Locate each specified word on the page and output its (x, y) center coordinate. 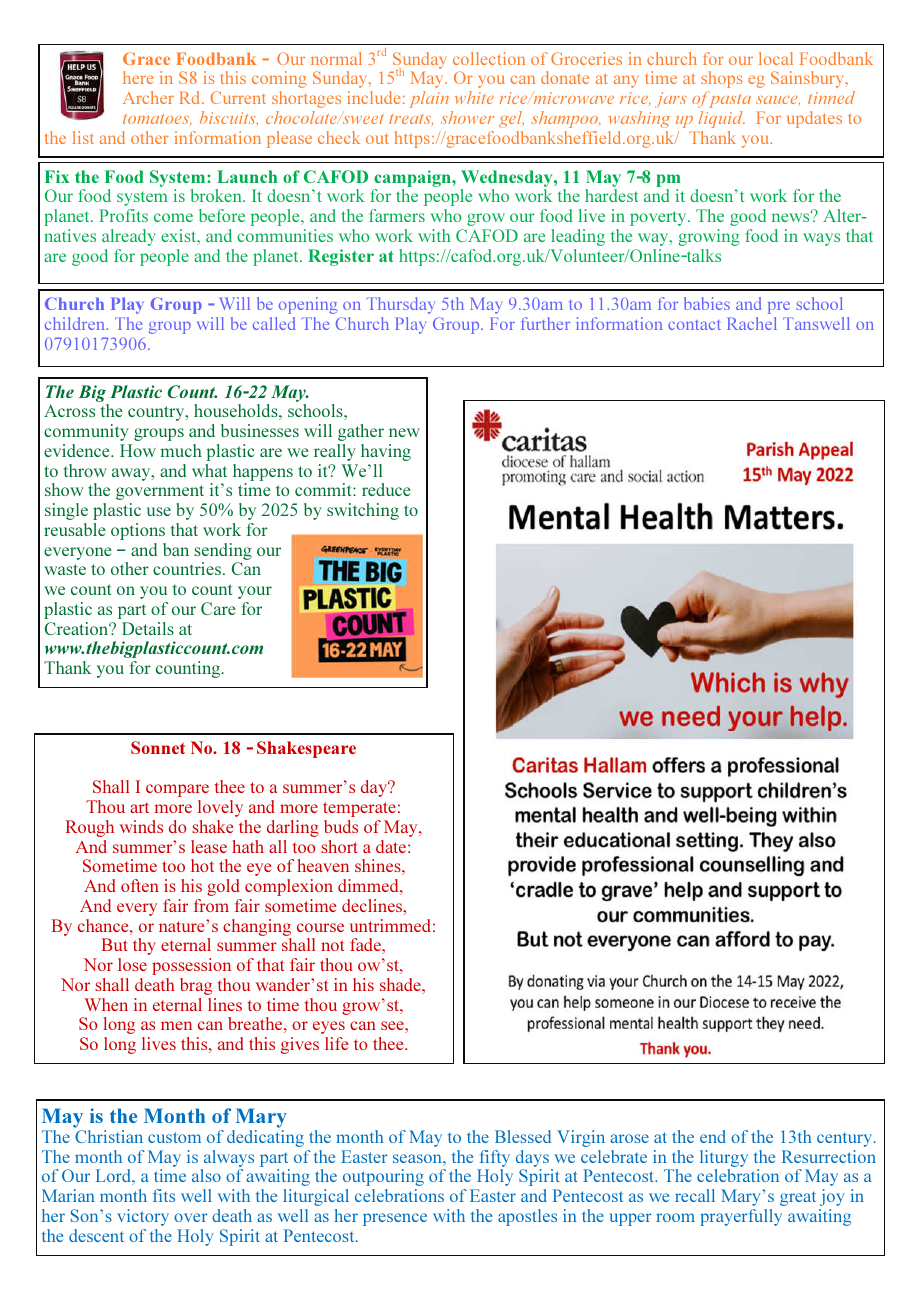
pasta (728, 99)
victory (143, 1217)
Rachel (752, 323)
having (386, 452)
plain (429, 99)
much (181, 450)
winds (141, 826)
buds (341, 826)
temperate (359, 809)
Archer (148, 97)
